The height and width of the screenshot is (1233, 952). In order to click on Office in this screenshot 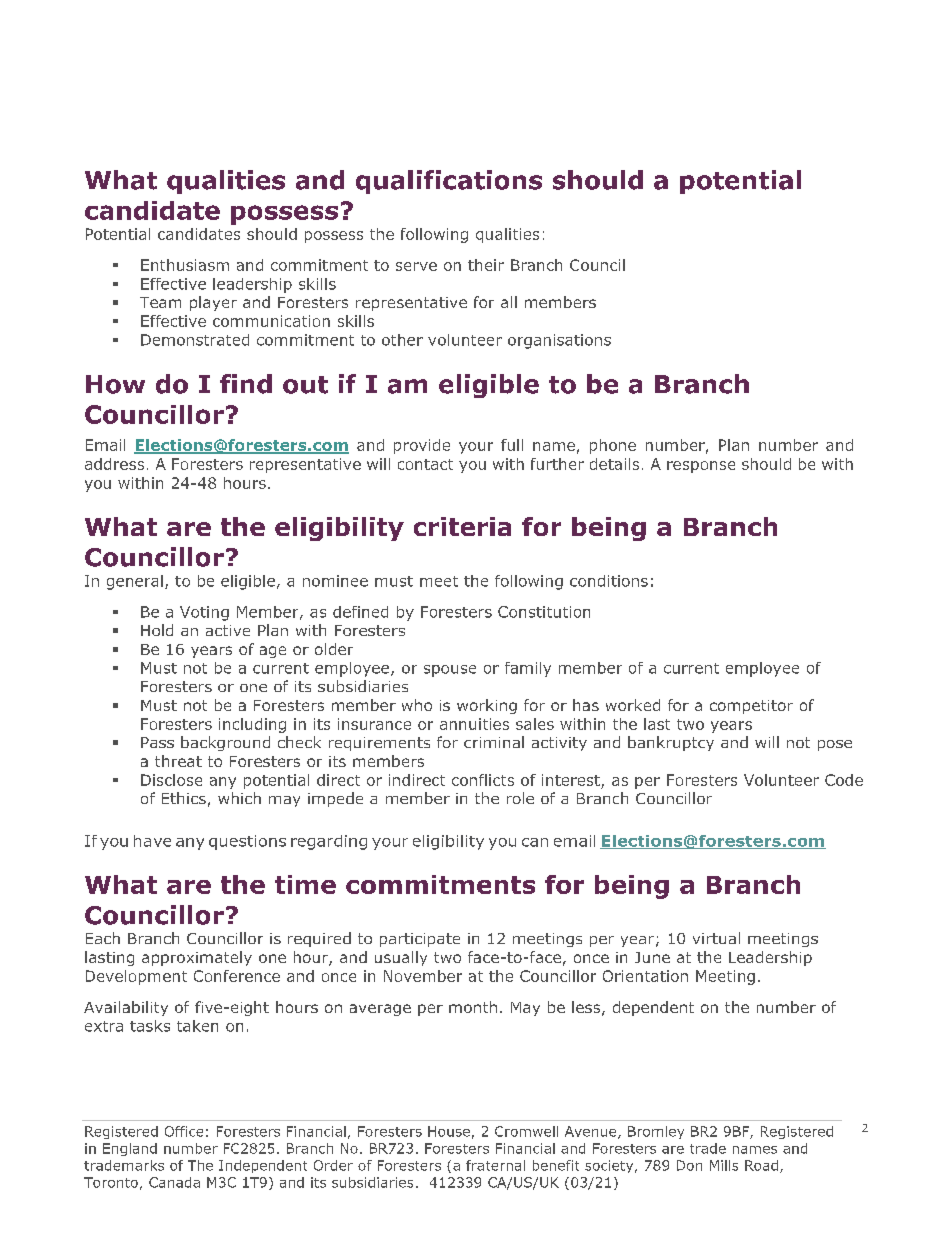, I will do `click(184, 1131)`.
